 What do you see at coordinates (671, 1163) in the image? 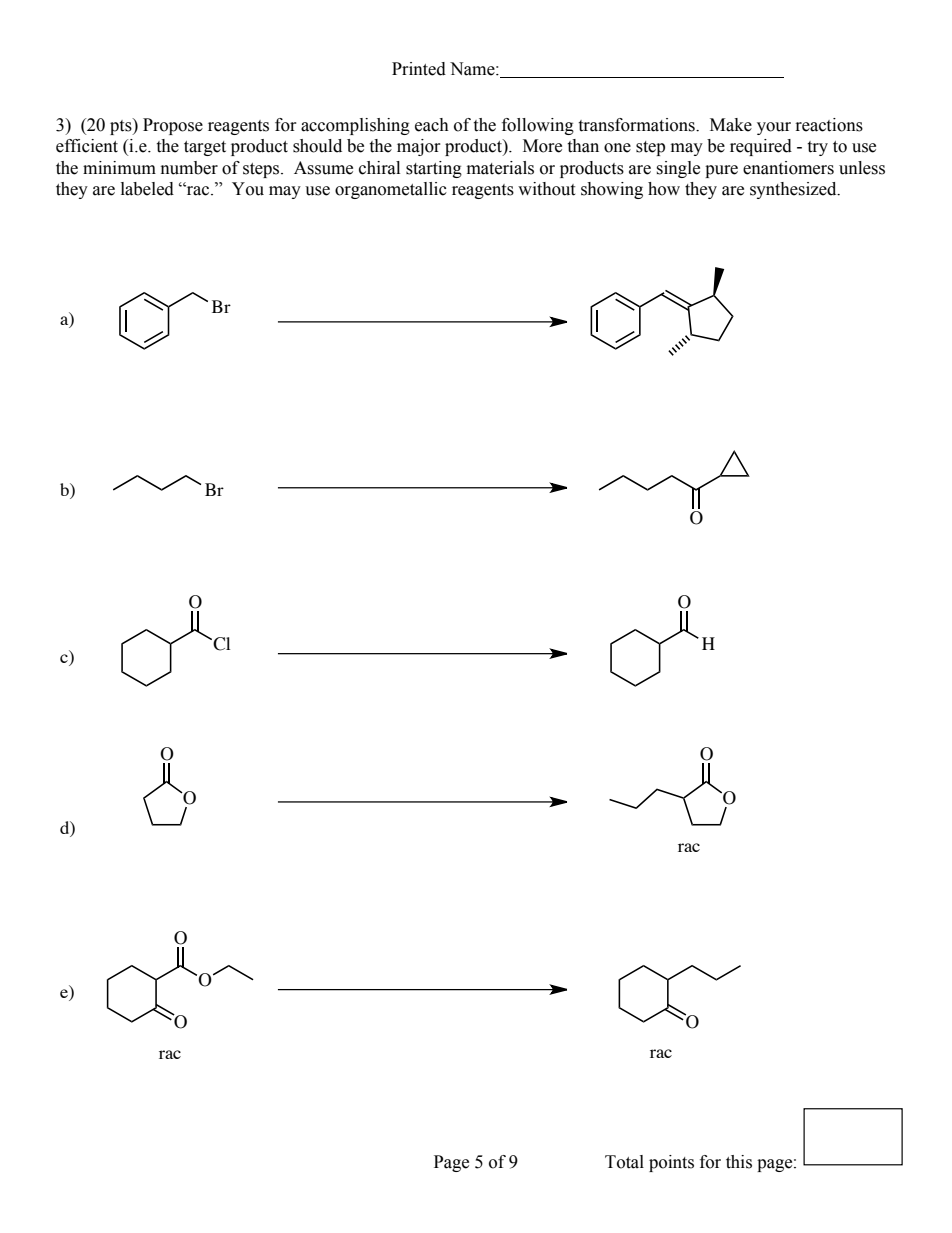
I see `points` at bounding box center [671, 1163].
